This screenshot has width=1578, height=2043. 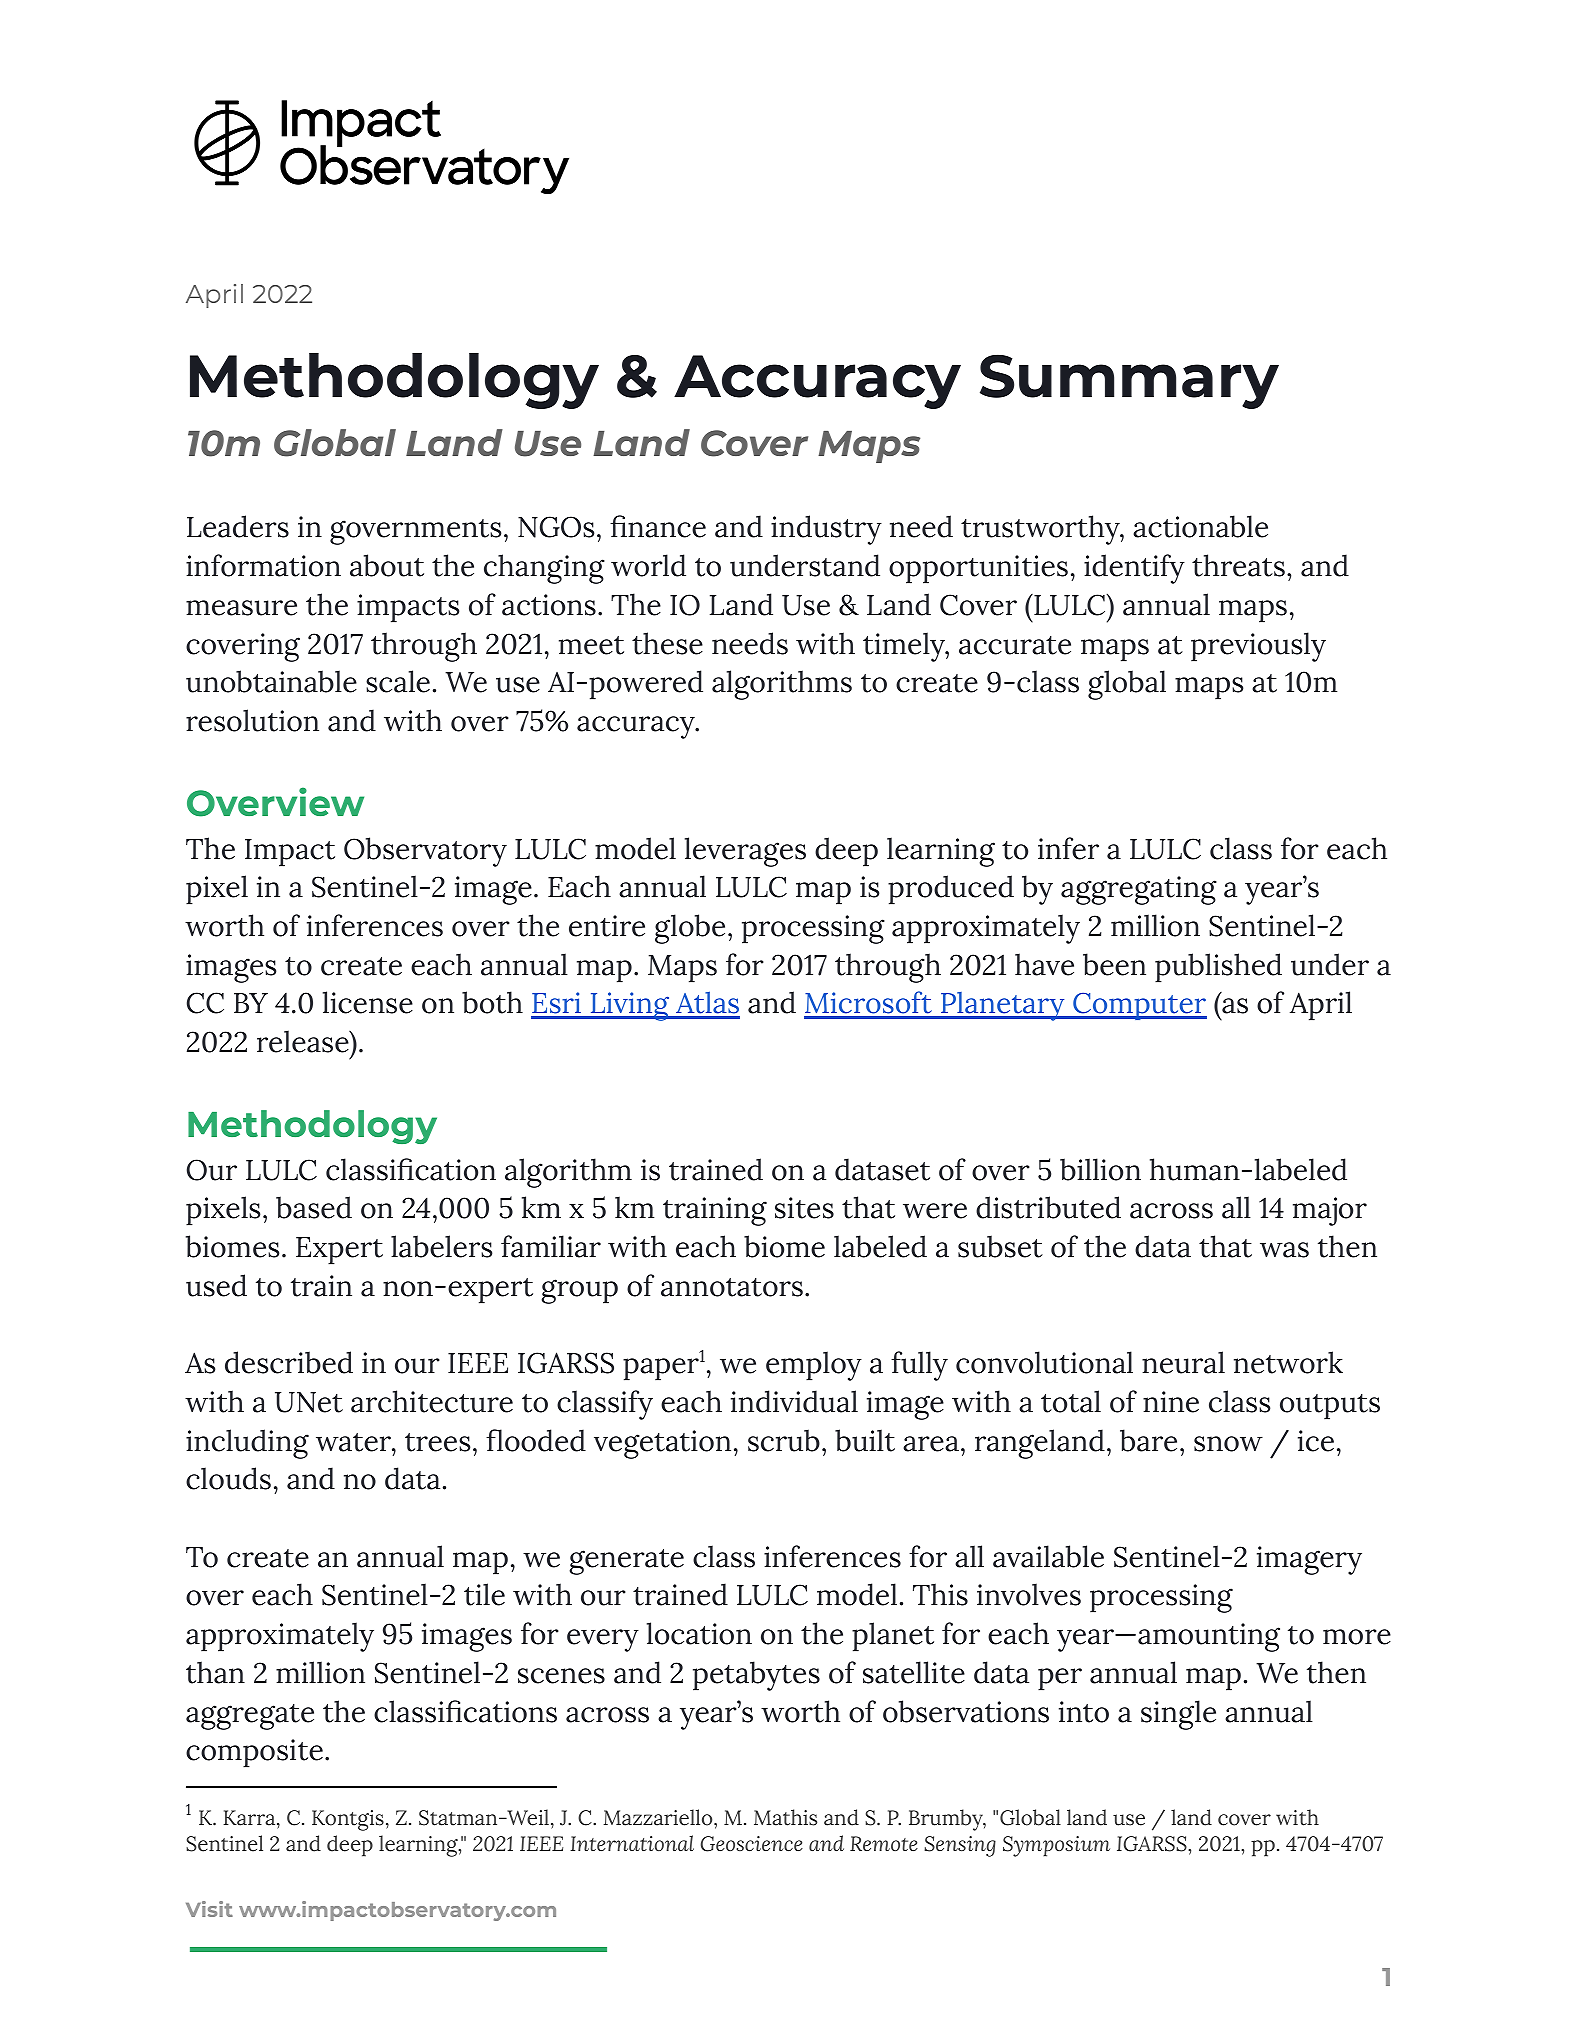 I want to click on neural, so click(x=1183, y=1362).
